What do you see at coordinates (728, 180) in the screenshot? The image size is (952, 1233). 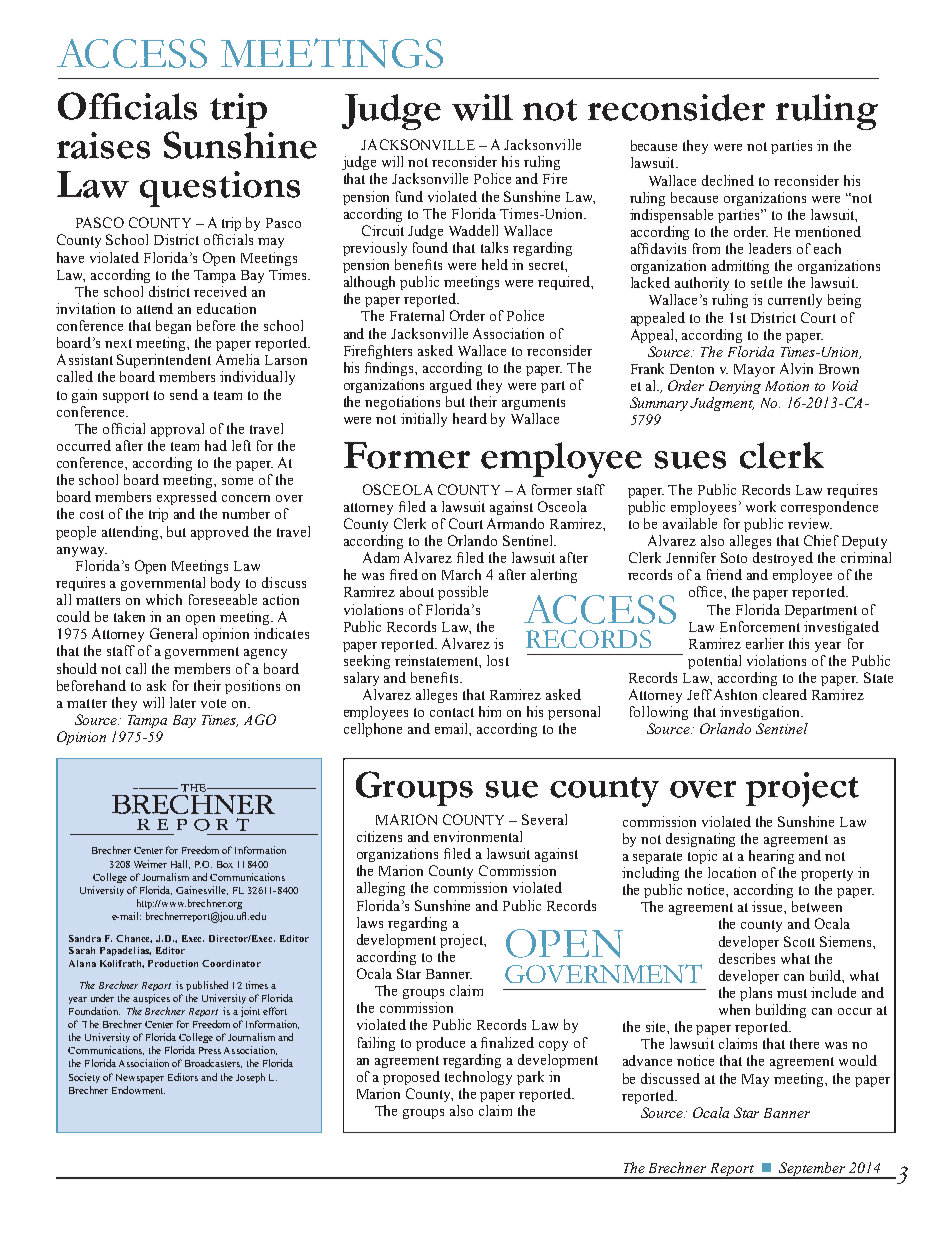 I see `declined` at bounding box center [728, 180].
